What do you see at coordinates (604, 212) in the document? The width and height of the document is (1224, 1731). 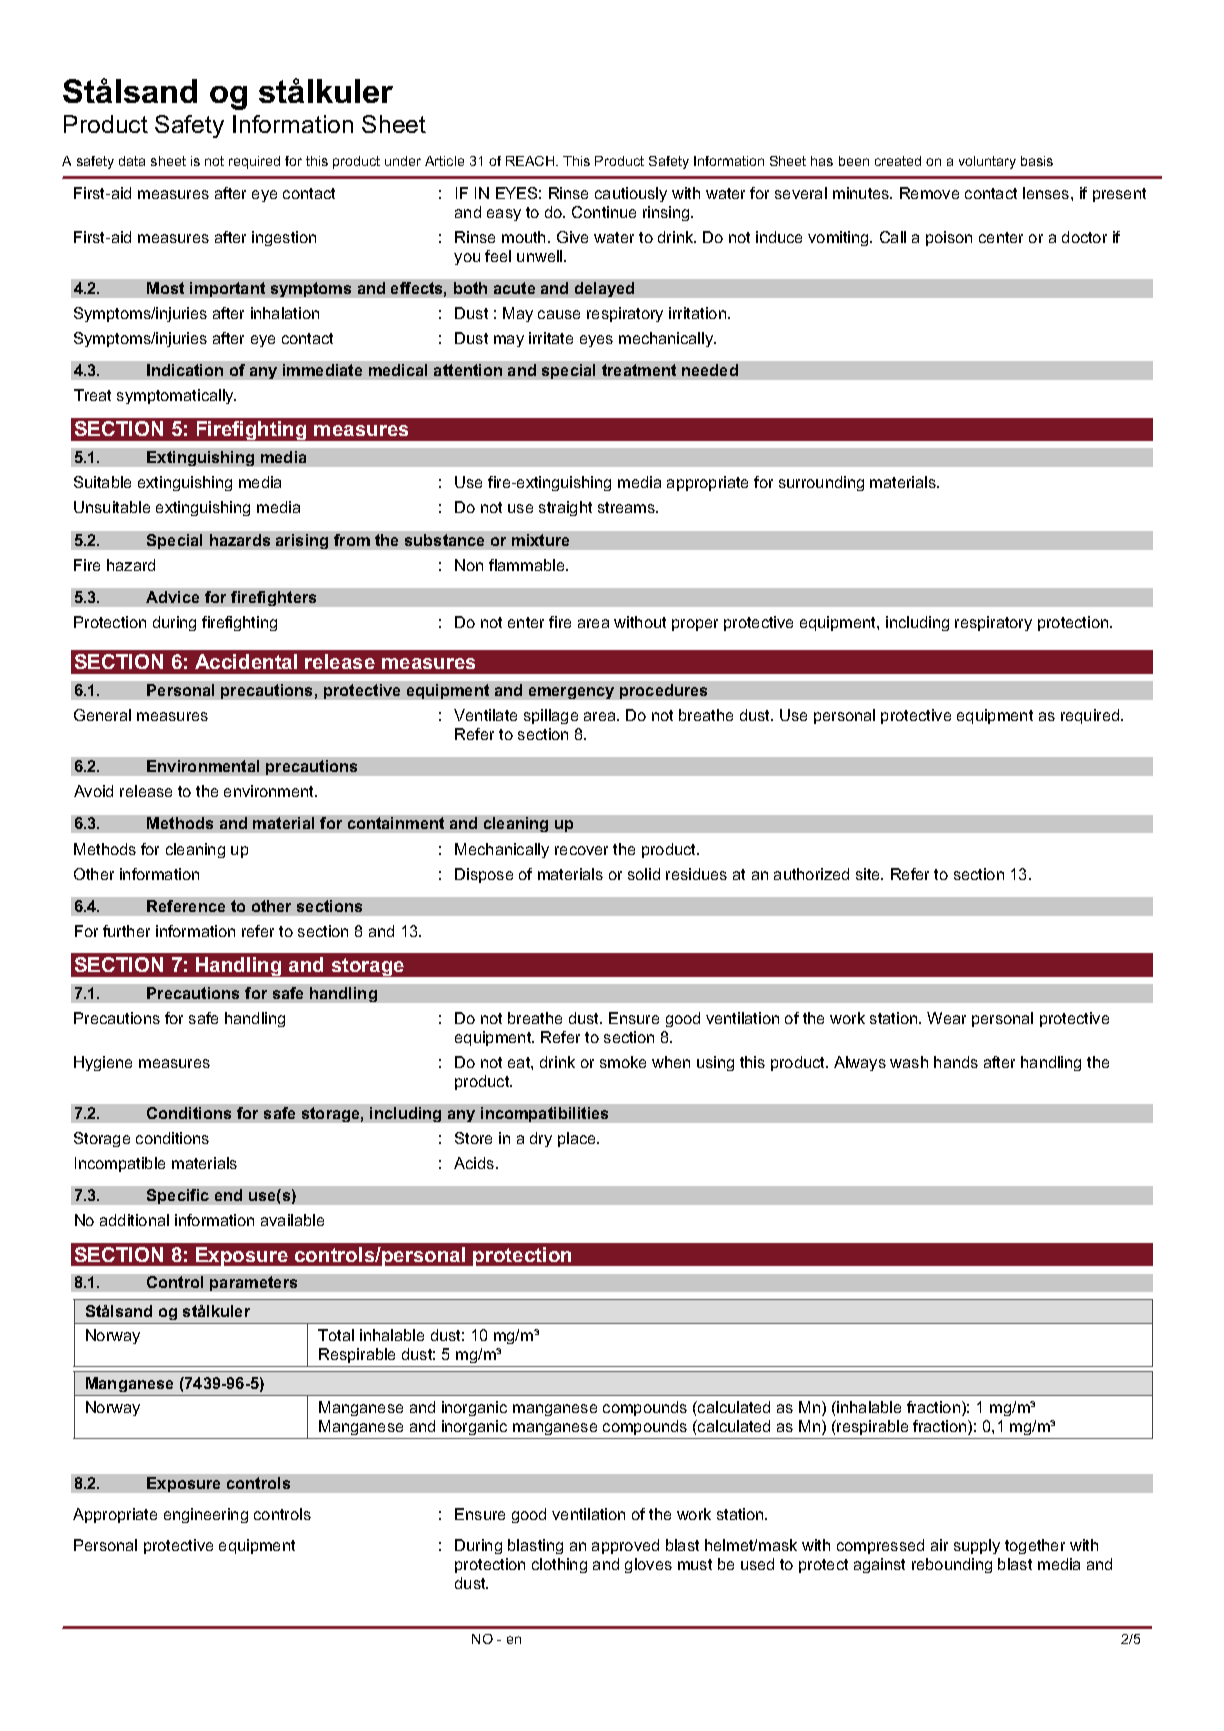 I see `Continue` at bounding box center [604, 212].
